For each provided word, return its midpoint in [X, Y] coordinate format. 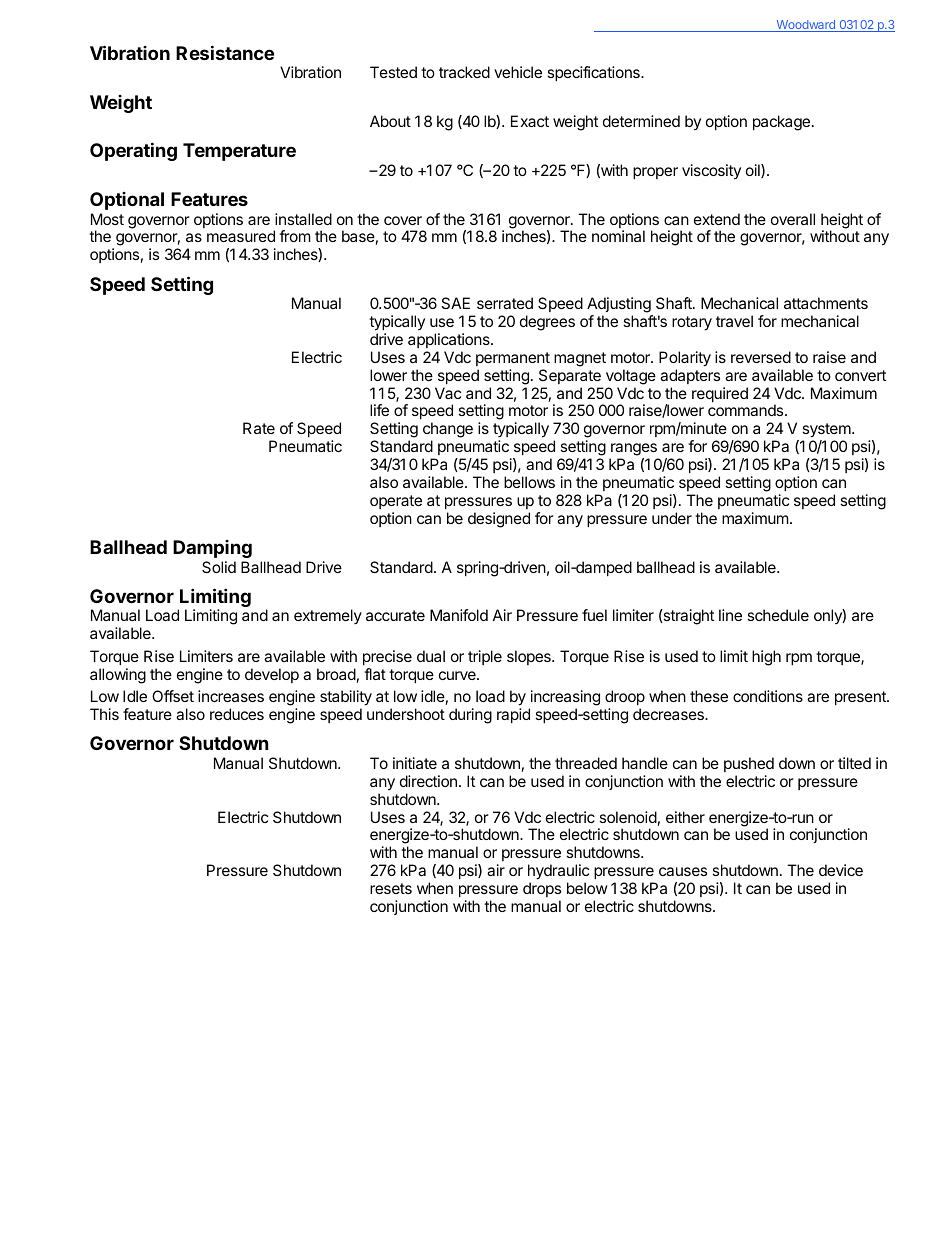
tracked [464, 72]
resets [391, 888]
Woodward [805, 26]
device [841, 870]
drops [542, 889]
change [448, 431]
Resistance [225, 52]
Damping [212, 549]
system [827, 432]
